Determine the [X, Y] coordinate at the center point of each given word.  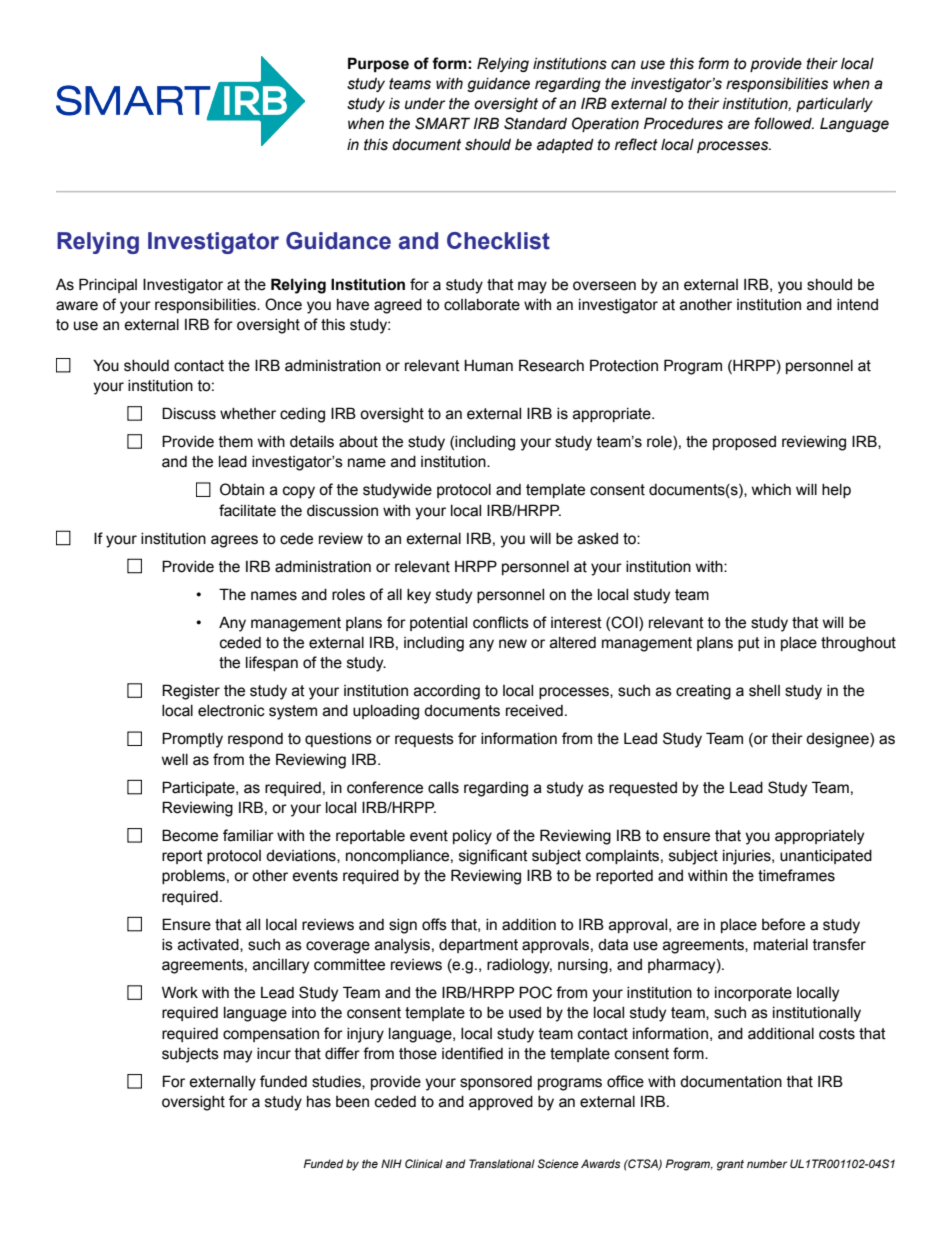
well [175, 760]
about [358, 442]
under [425, 104]
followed [784, 123]
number [767, 1163]
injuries [748, 857]
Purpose [378, 64]
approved [501, 1103]
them [236, 442]
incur [274, 1054]
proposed [744, 443]
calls [443, 788]
